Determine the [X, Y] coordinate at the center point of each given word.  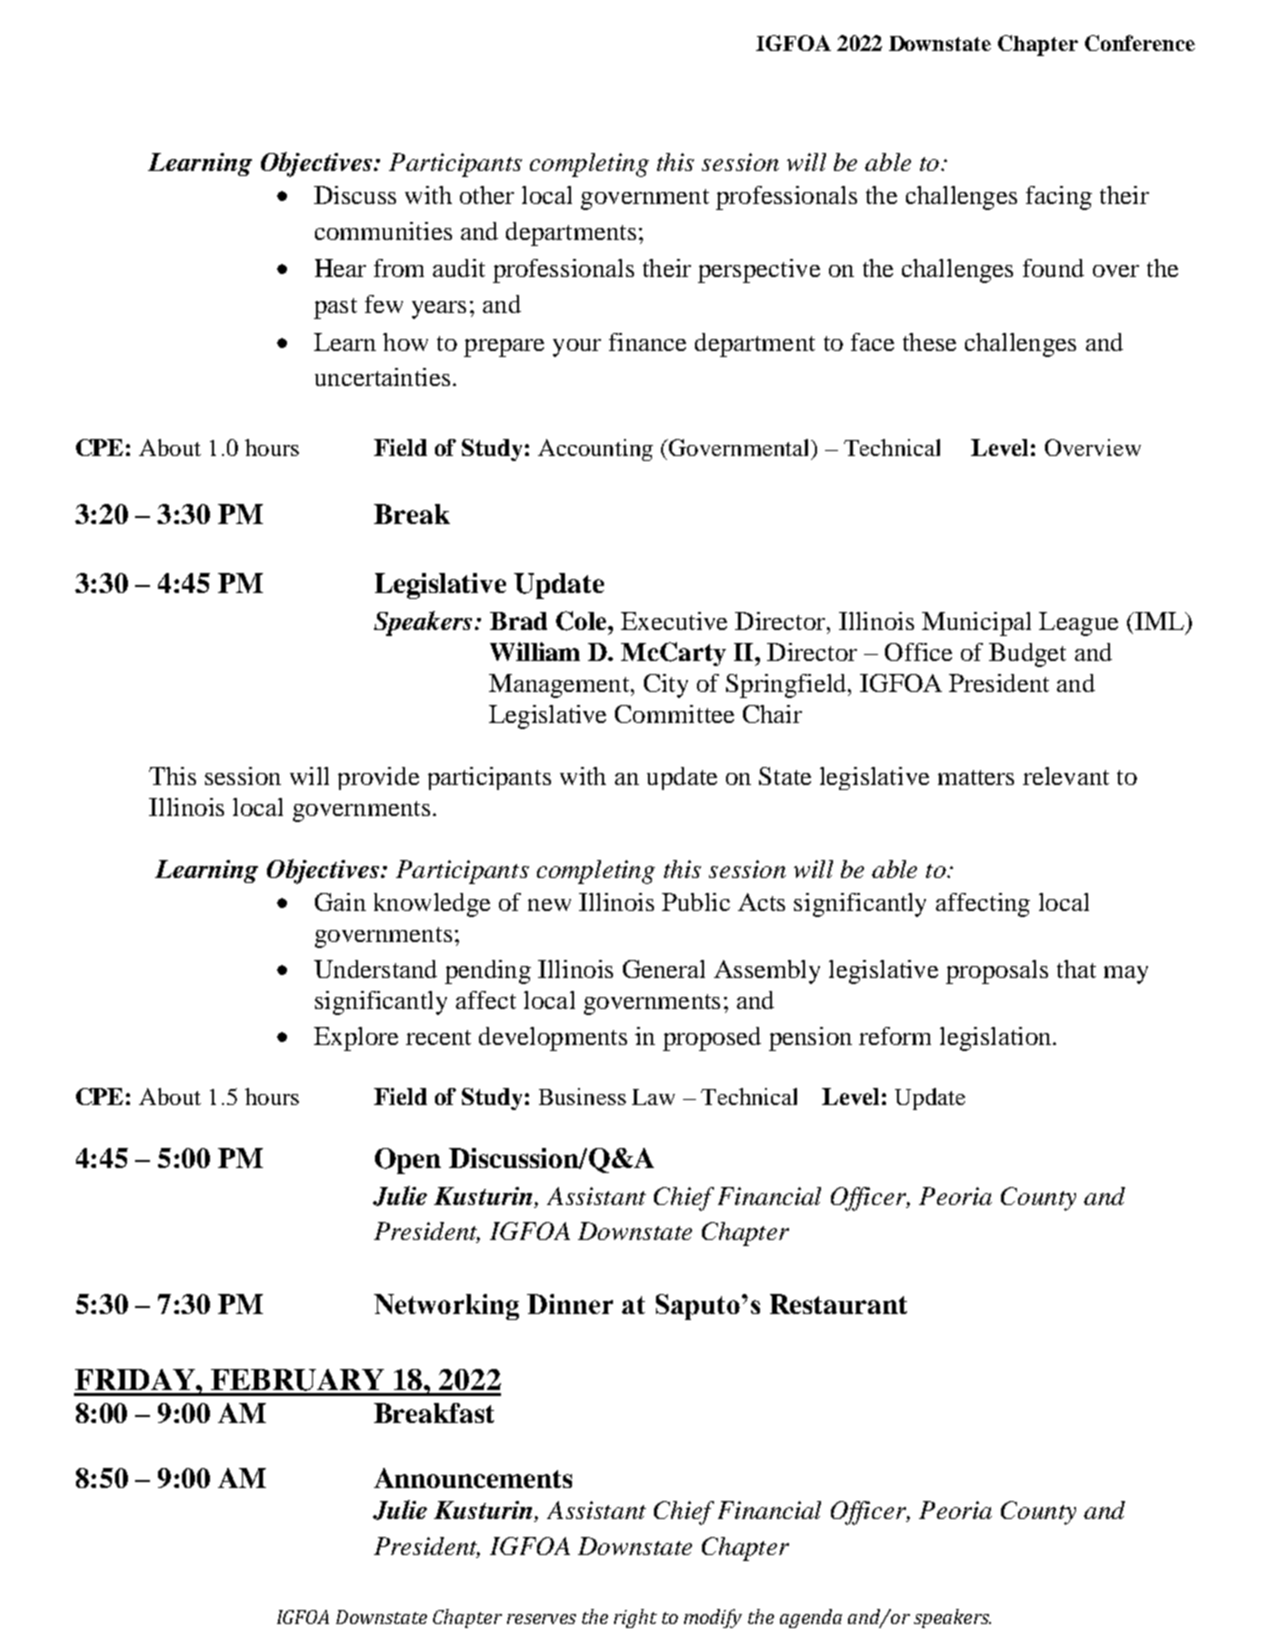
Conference [1140, 43]
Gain [340, 902]
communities [383, 231]
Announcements [473, 1478]
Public [696, 902]
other [487, 195]
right [635, 1618]
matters [976, 777]
